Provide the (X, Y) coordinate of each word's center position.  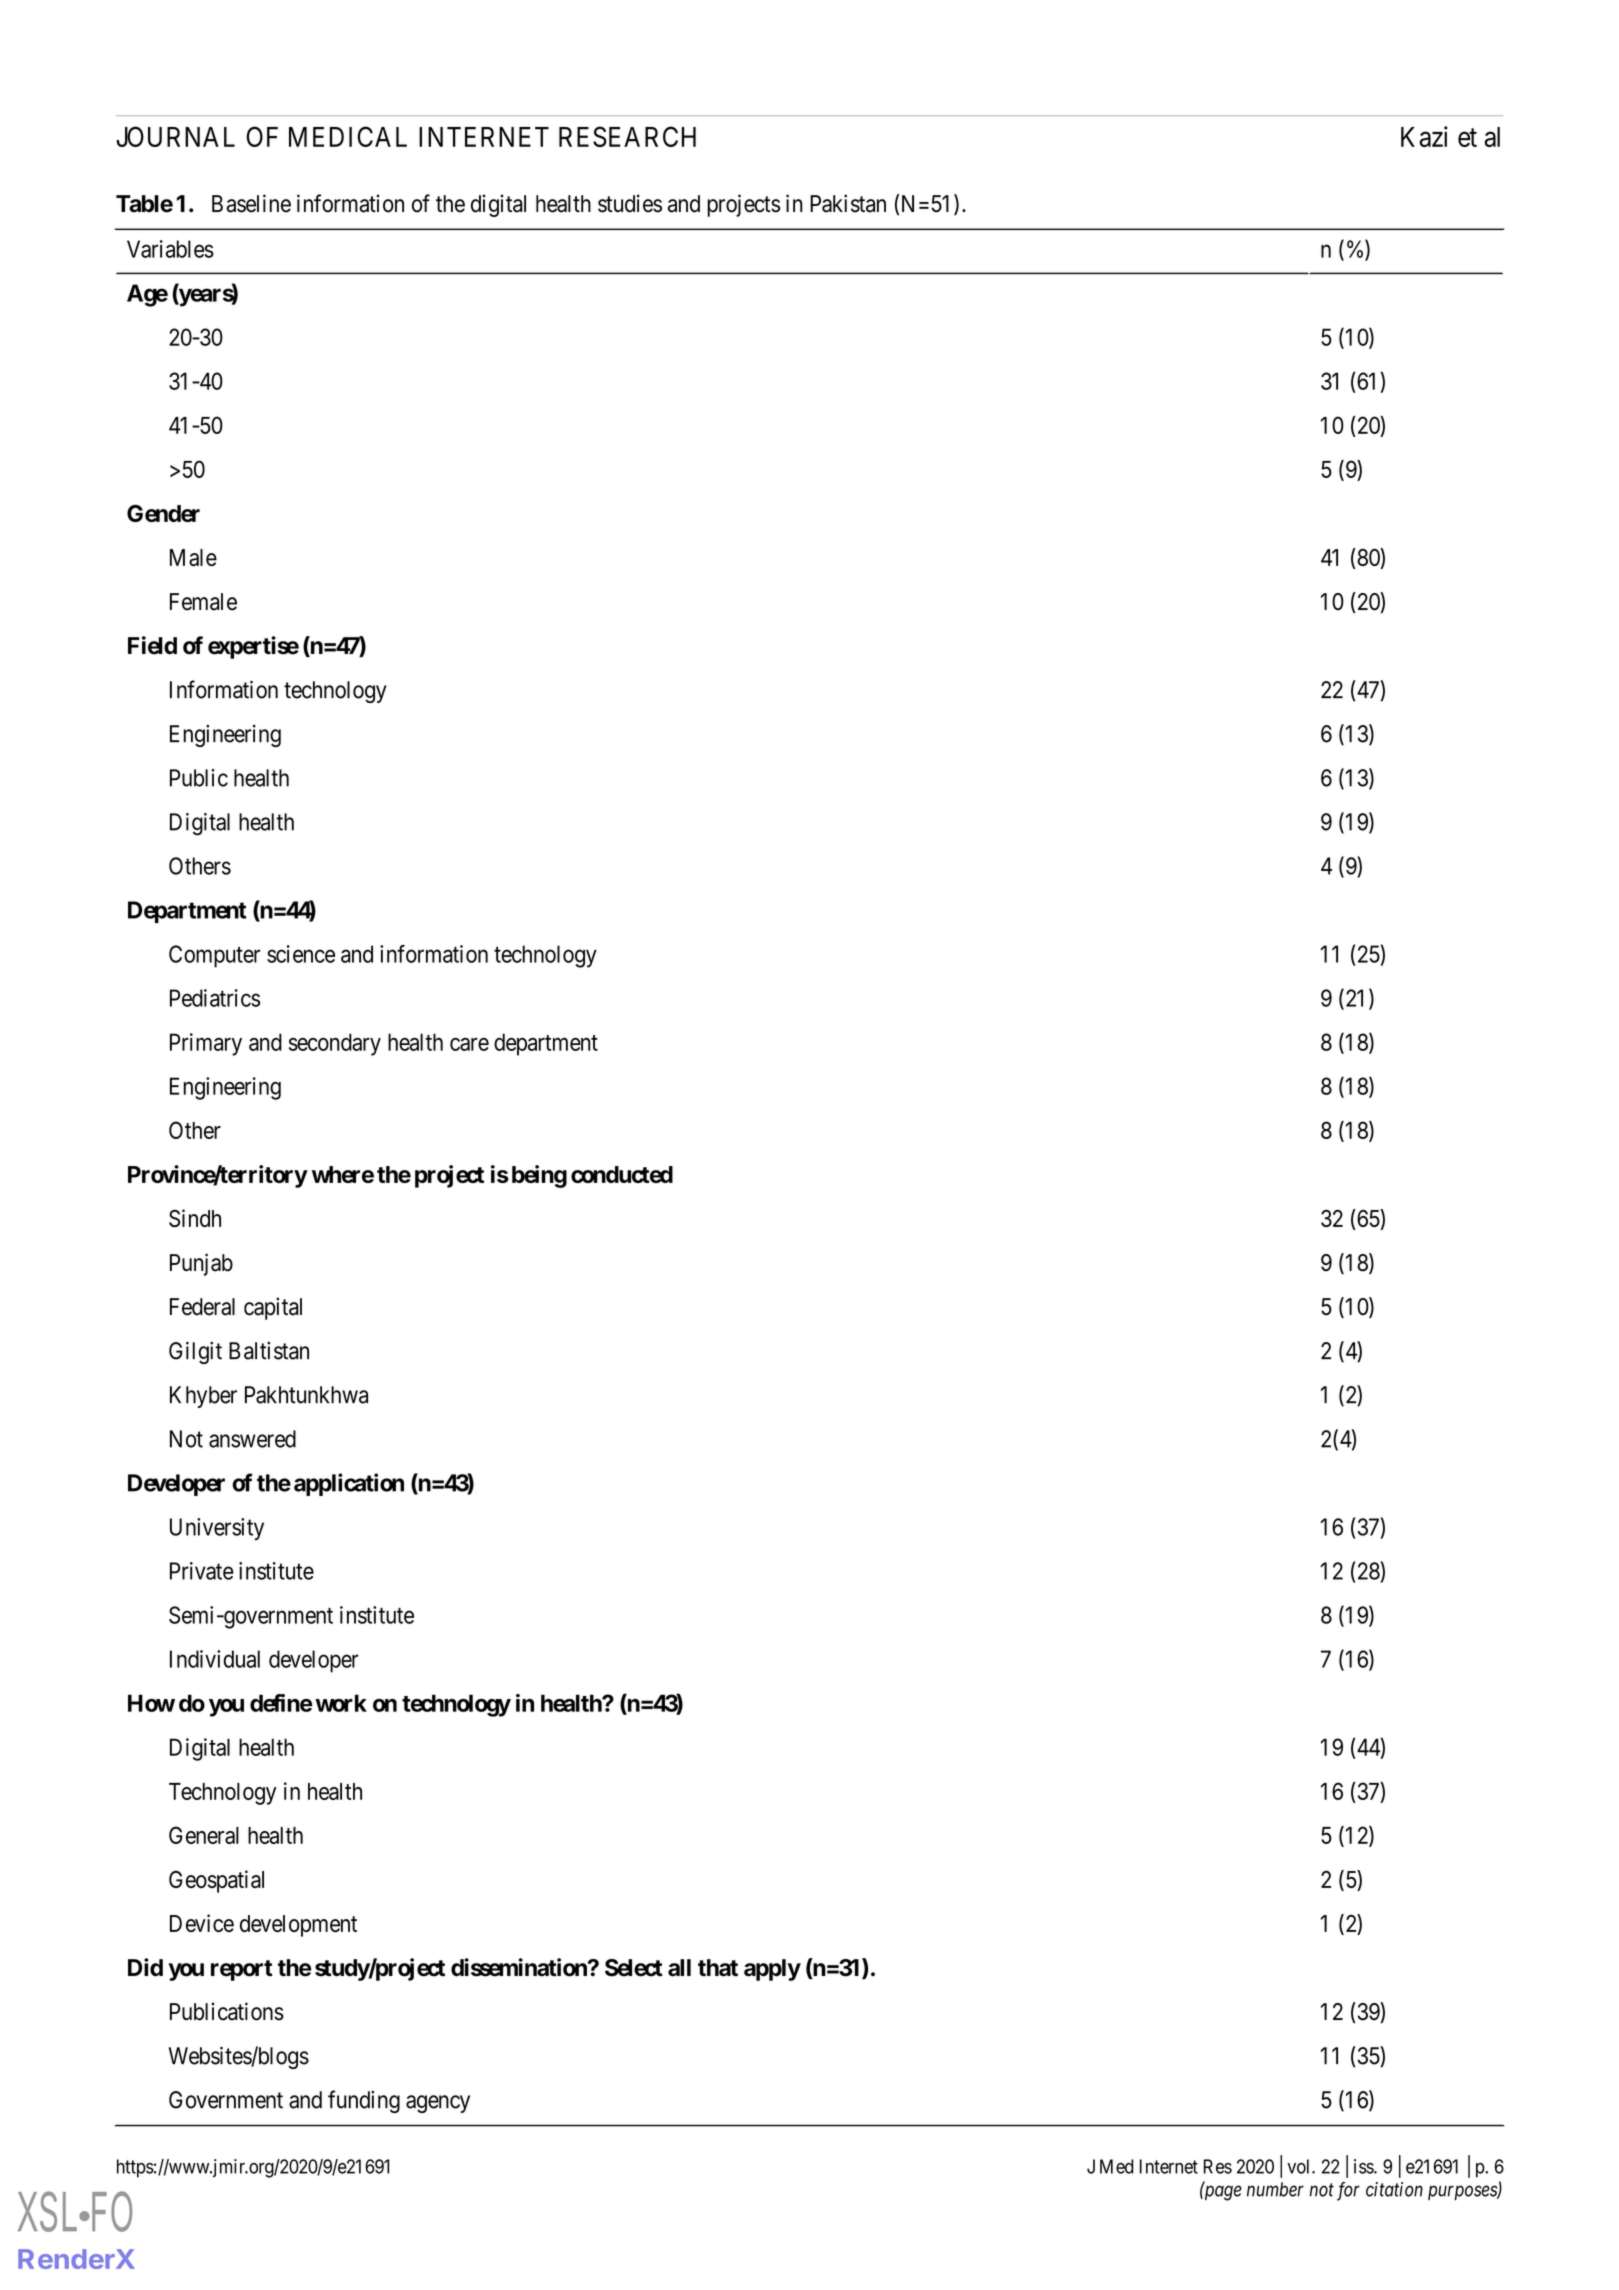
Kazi (1424, 136)
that (718, 1968)
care (469, 1044)
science (301, 954)
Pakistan (848, 203)
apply (772, 1970)
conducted (622, 1174)
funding (364, 2101)
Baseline (251, 203)
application (349, 1484)
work (341, 1703)
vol (1300, 2166)
